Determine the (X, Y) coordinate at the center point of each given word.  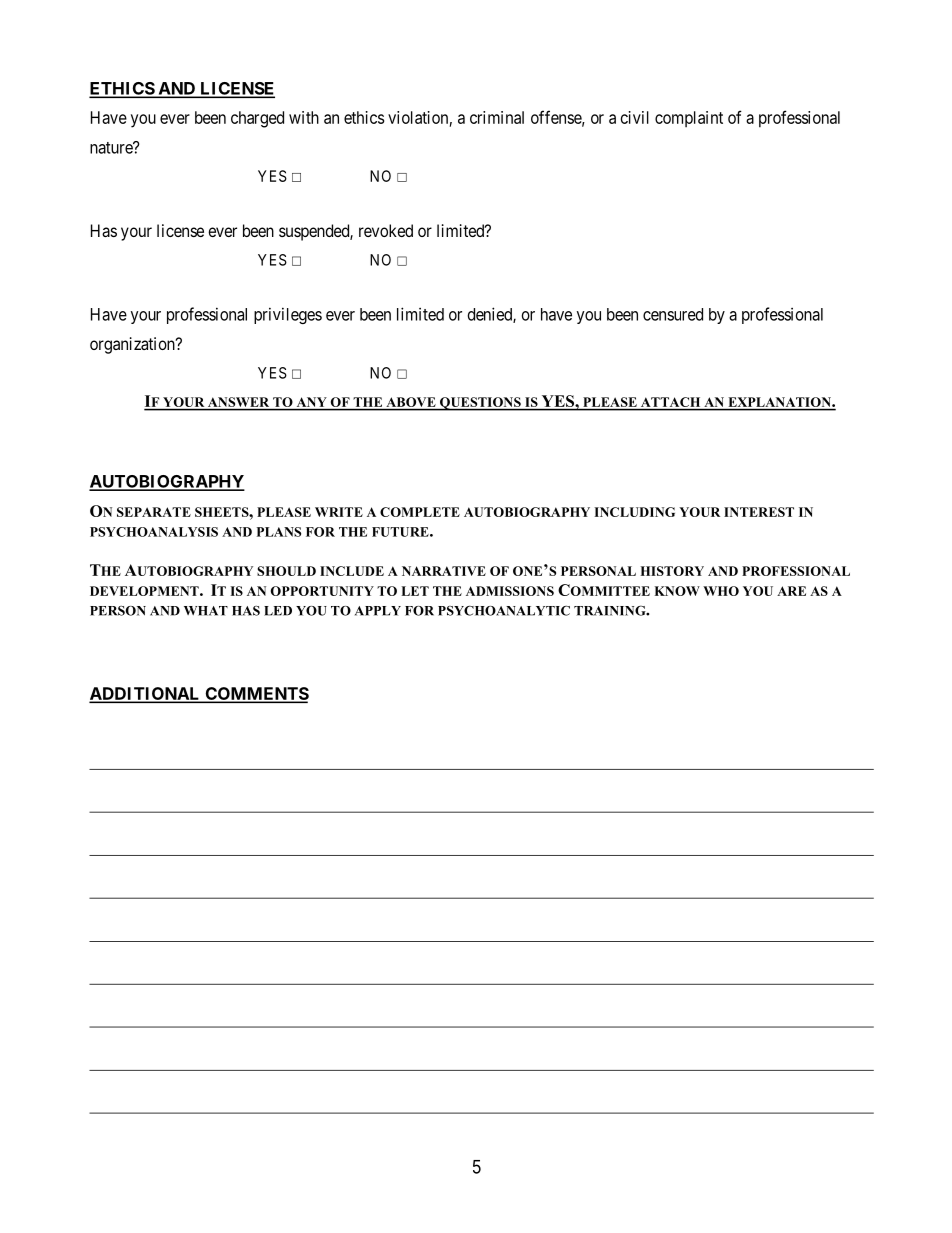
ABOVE (411, 403)
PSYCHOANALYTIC (504, 610)
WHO (721, 591)
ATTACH (670, 403)
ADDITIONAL (146, 694)
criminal (497, 117)
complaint (689, 119)
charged (257, 119)
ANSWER (239, 403)
